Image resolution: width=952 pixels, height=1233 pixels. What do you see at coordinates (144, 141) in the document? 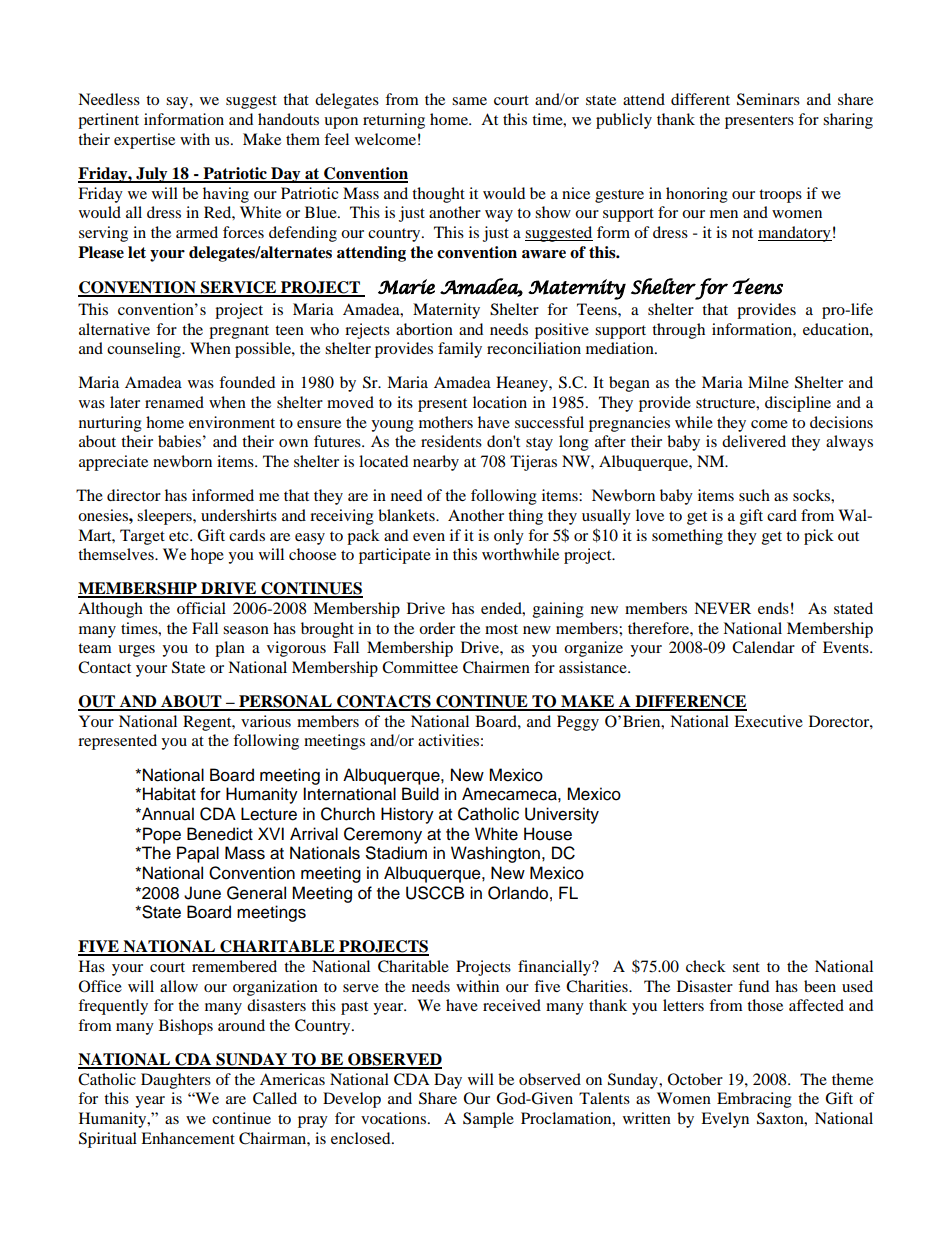
I see `expertise` at bounding box center [144, 141].
